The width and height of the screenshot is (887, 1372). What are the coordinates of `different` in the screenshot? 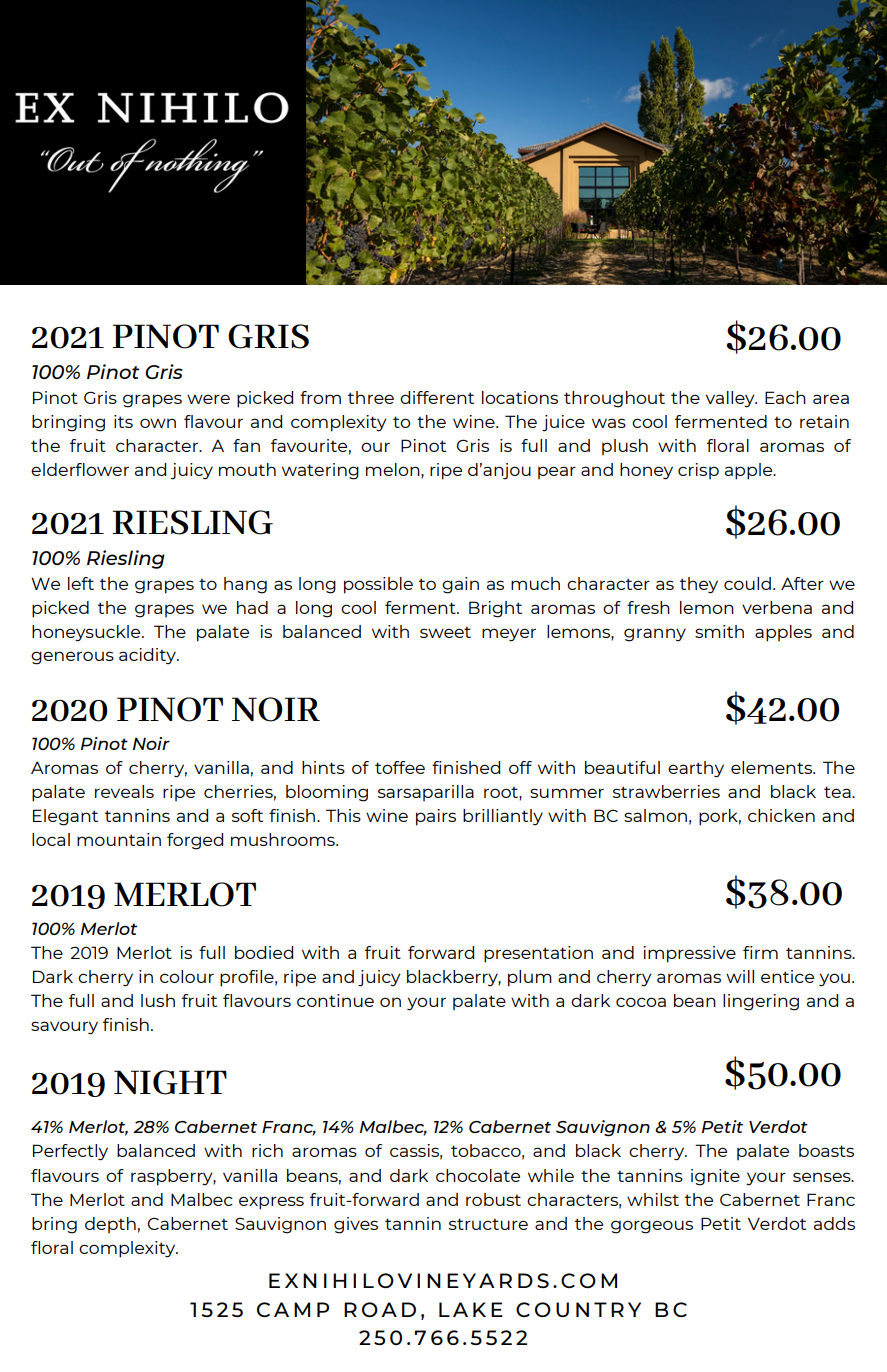 It's located at (437, 397).
